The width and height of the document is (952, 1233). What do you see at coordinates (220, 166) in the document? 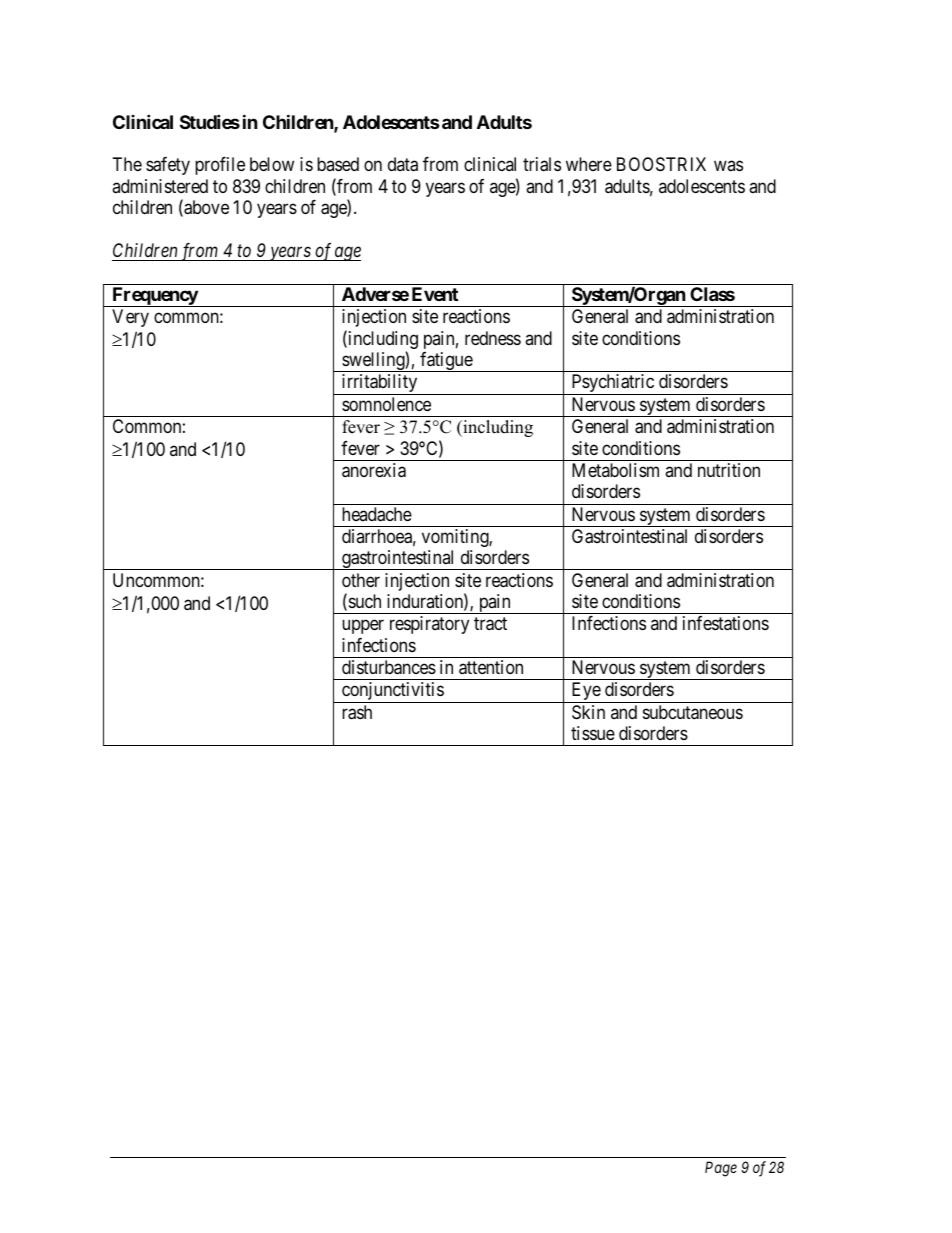
I see `profile` at bounding box center [220, 166].
